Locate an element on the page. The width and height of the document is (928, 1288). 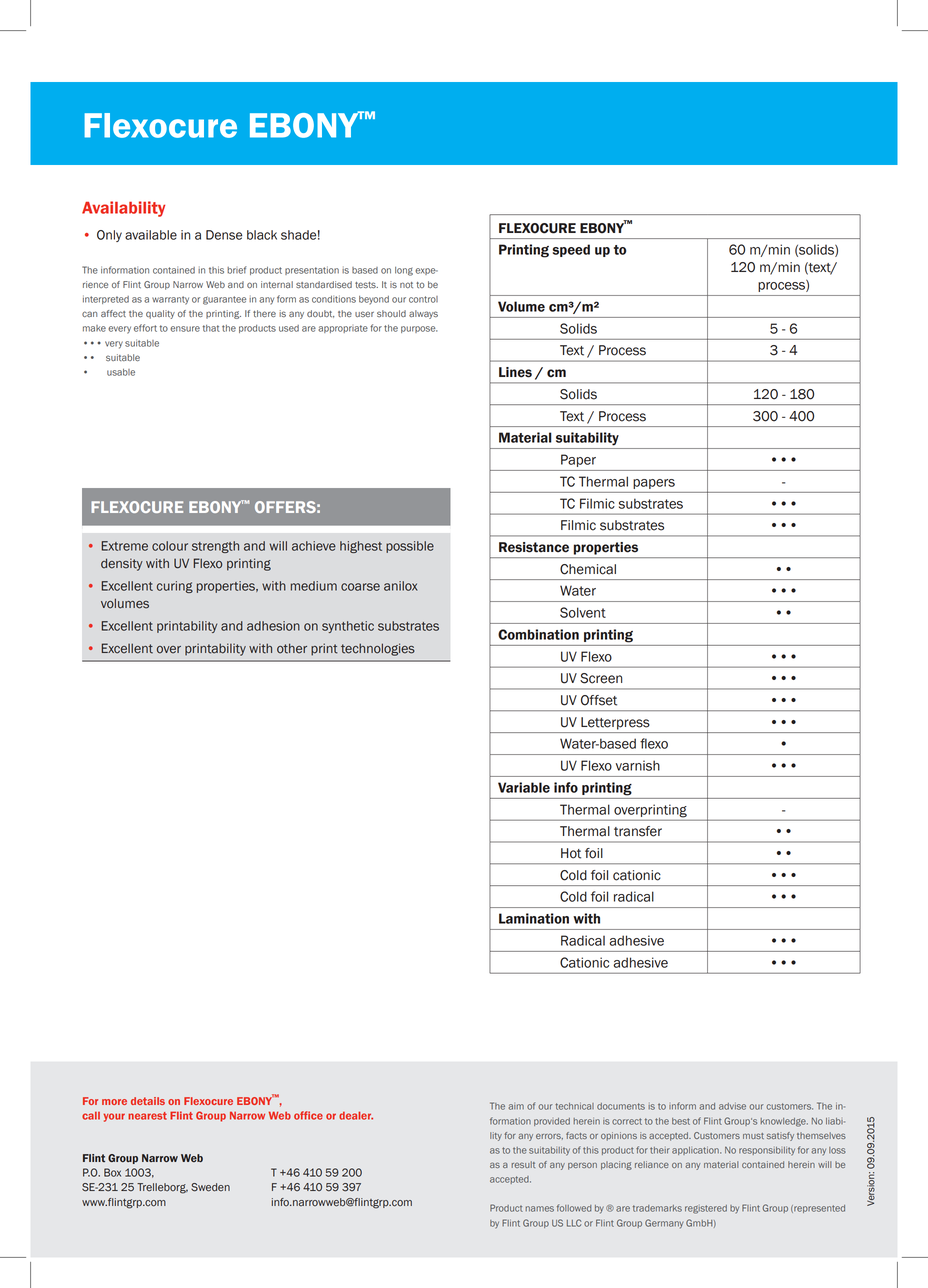
speed is located at coordinates (571, 250).
